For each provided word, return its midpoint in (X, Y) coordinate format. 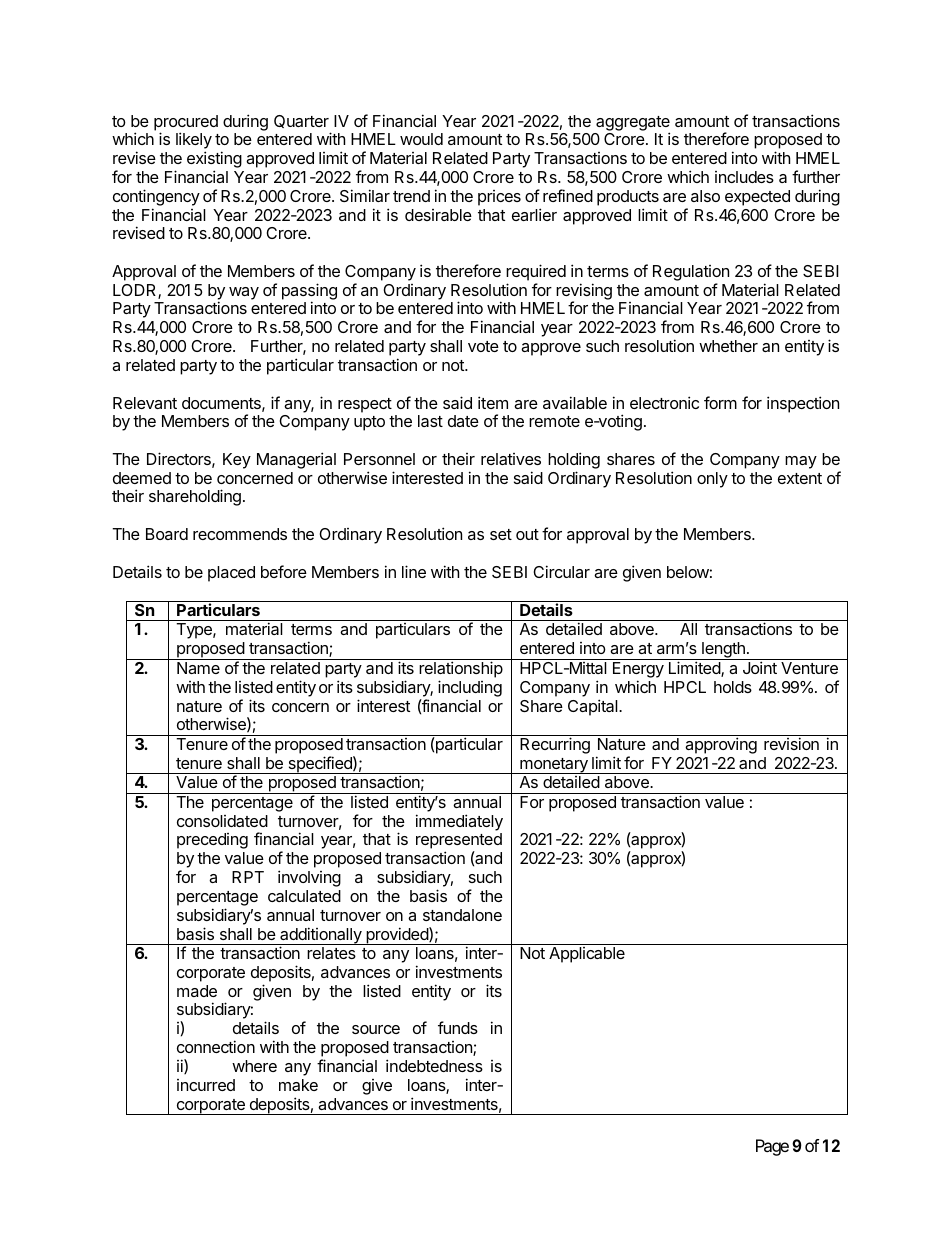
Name (198, 668)
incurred (206, 1085)
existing (214, 161)
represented (459, 842)
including (470, 688)
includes (744, 177)
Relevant (145, 403)
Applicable (587, 955)
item (493, 402)
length (723, 651)
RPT (248, 877)
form (720, 402)
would (421, 139)
